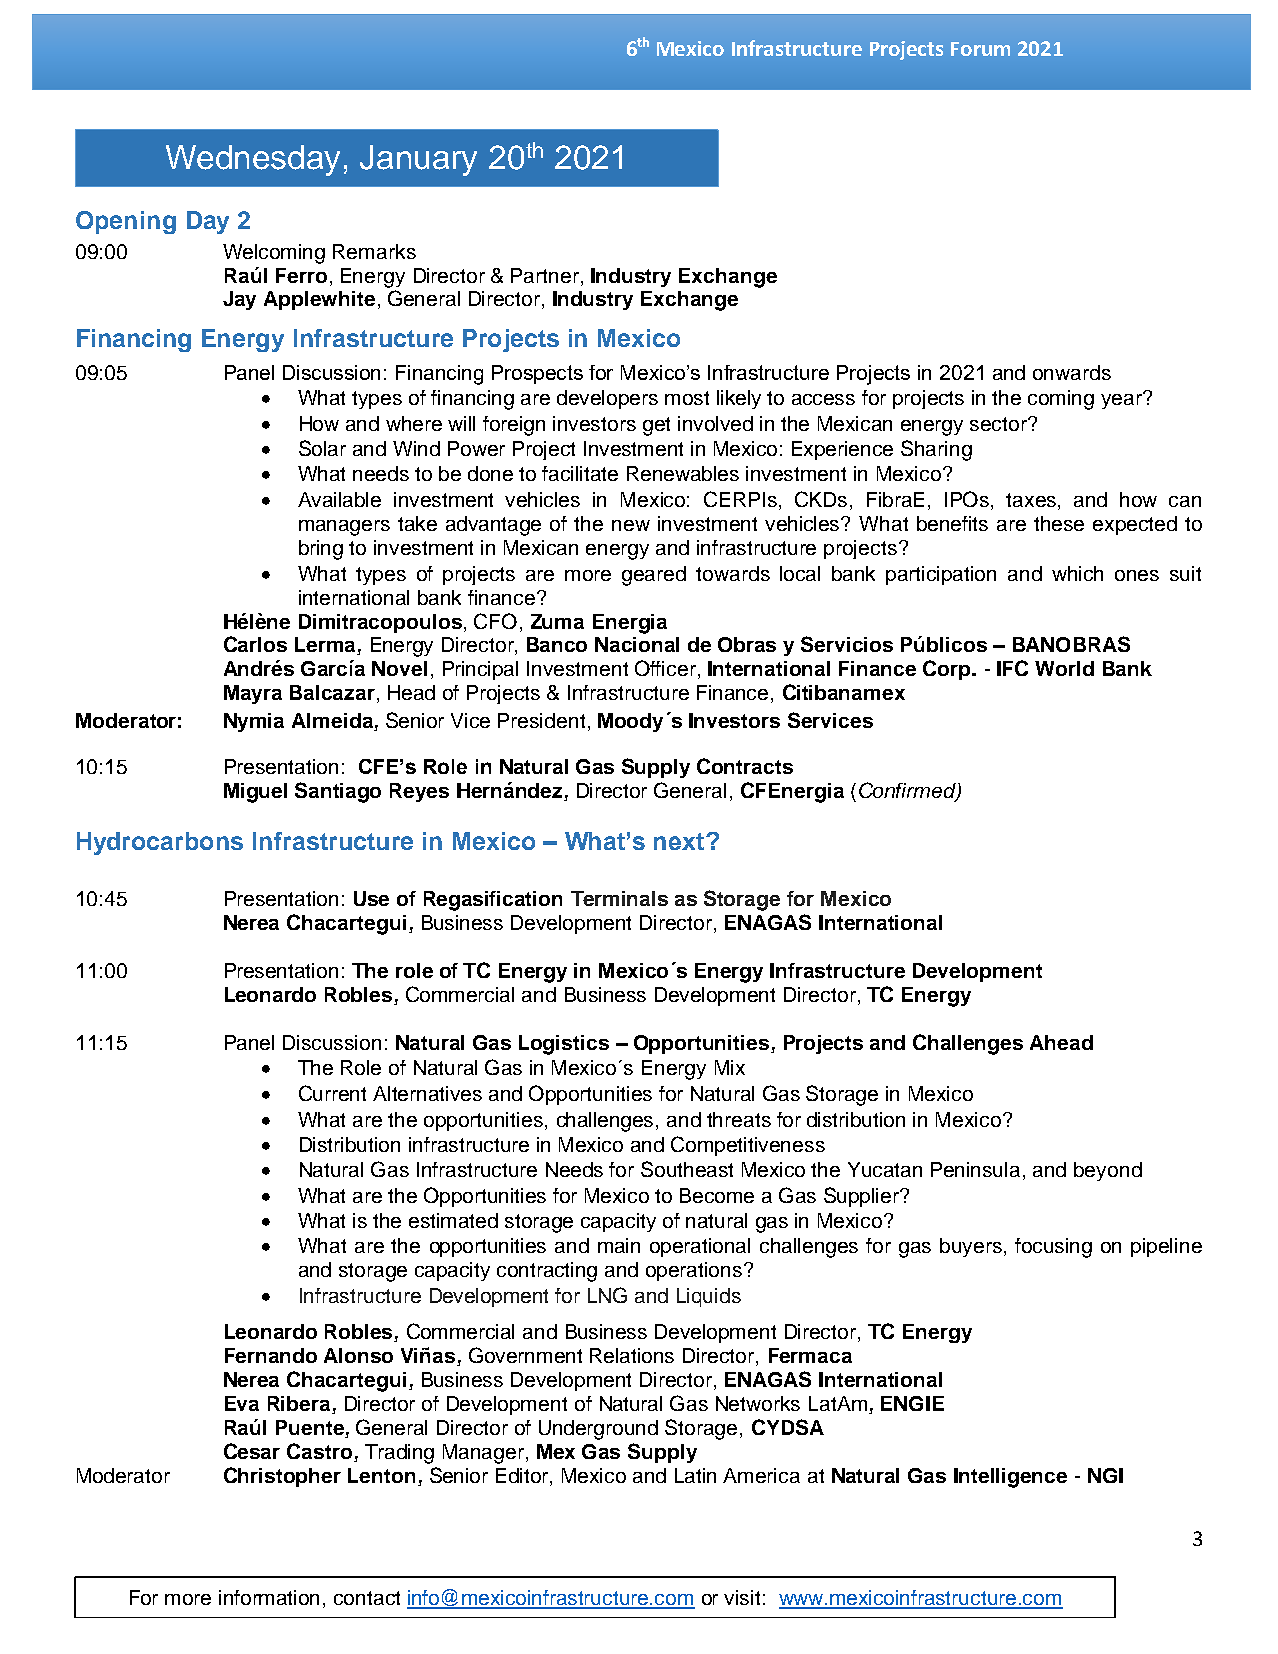  What do you see at coordinates (619, 898) in the screenshot?
I see `Terminals` at bounding box center [619, 898].
